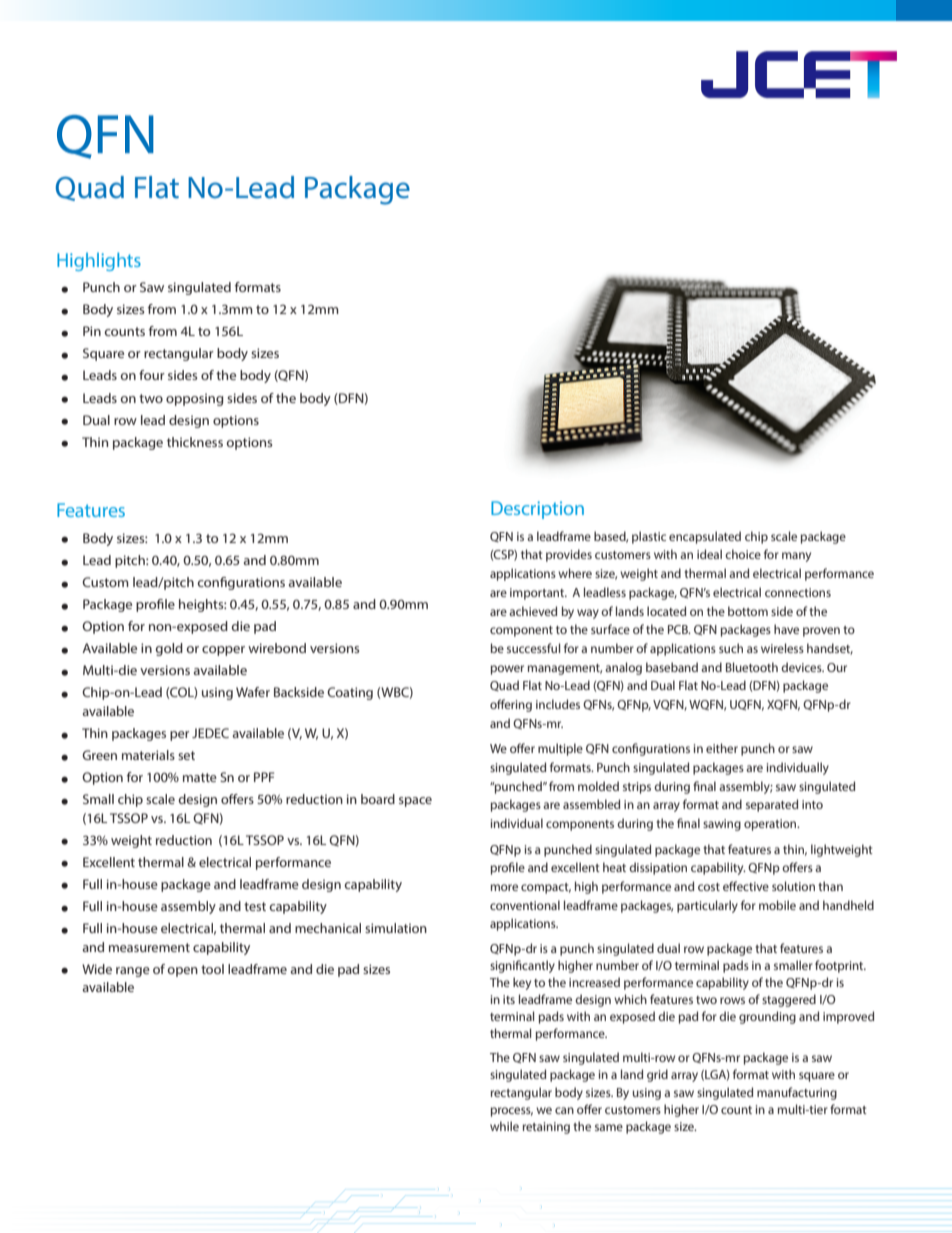 The width and height of the document is (952, 1233). What do you see at coordinates (705, 537) in the document?
I see `encapsulated` at bounding box center [705, 537].
